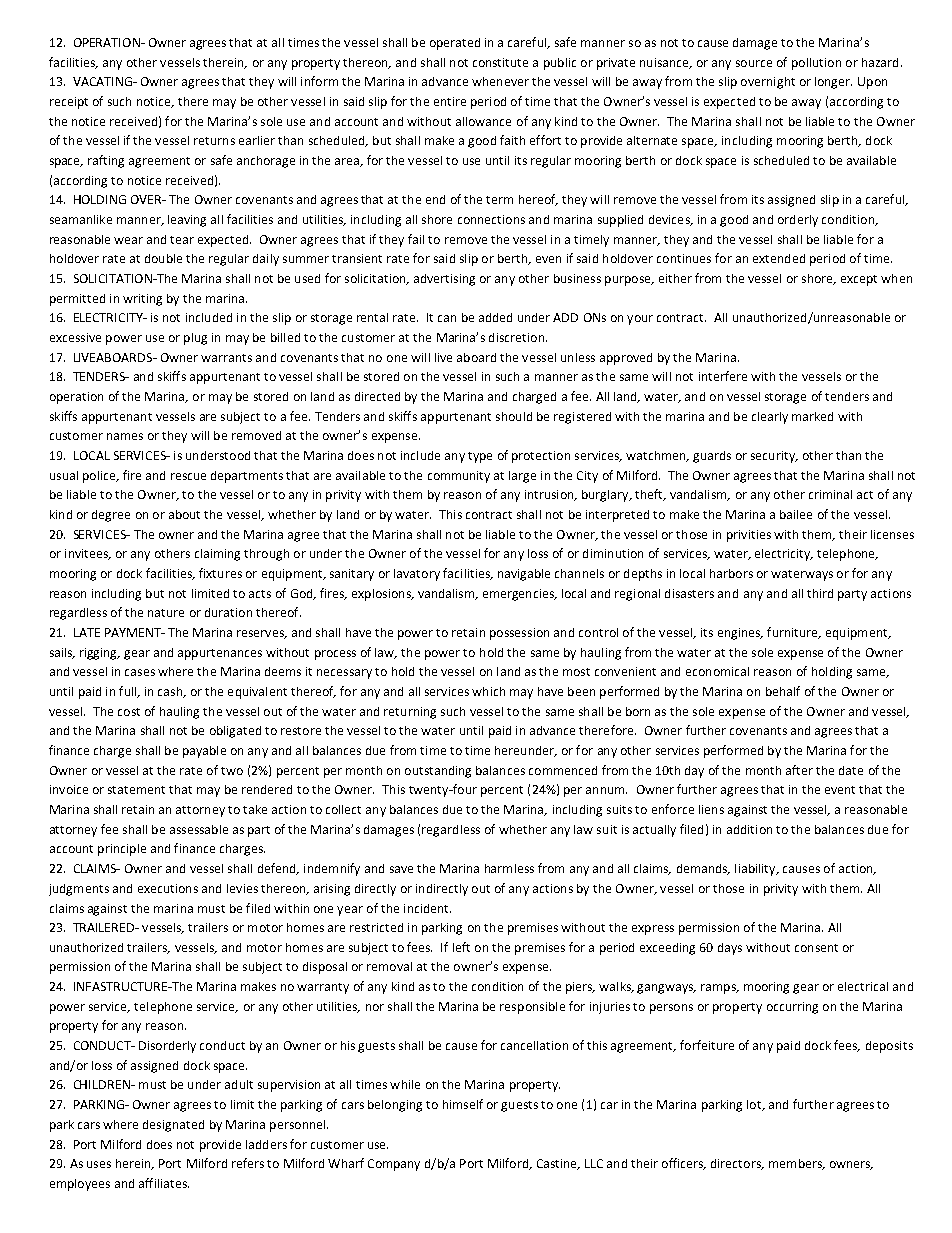  Describe the element at coordinates (799, 770) in the screenshot. I see `after` at that location.
